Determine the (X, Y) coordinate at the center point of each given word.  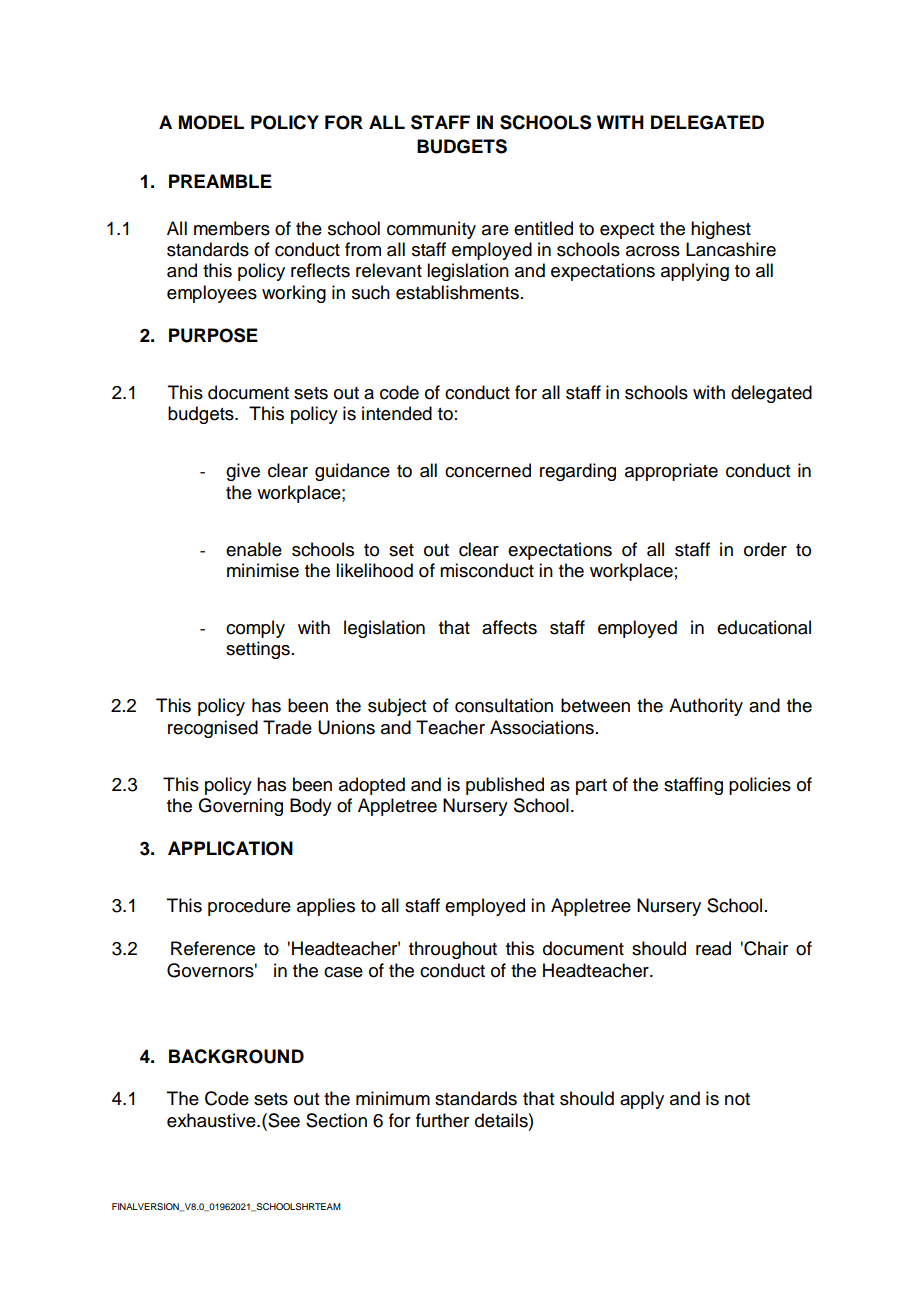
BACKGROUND (236, 1056)
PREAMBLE (220, 181)
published (505, 786)
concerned (488, 470)
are (495, 230)
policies (760, 786)
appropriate (671, 472)
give (243, 472)
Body (311, 807)
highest (721, 230)
